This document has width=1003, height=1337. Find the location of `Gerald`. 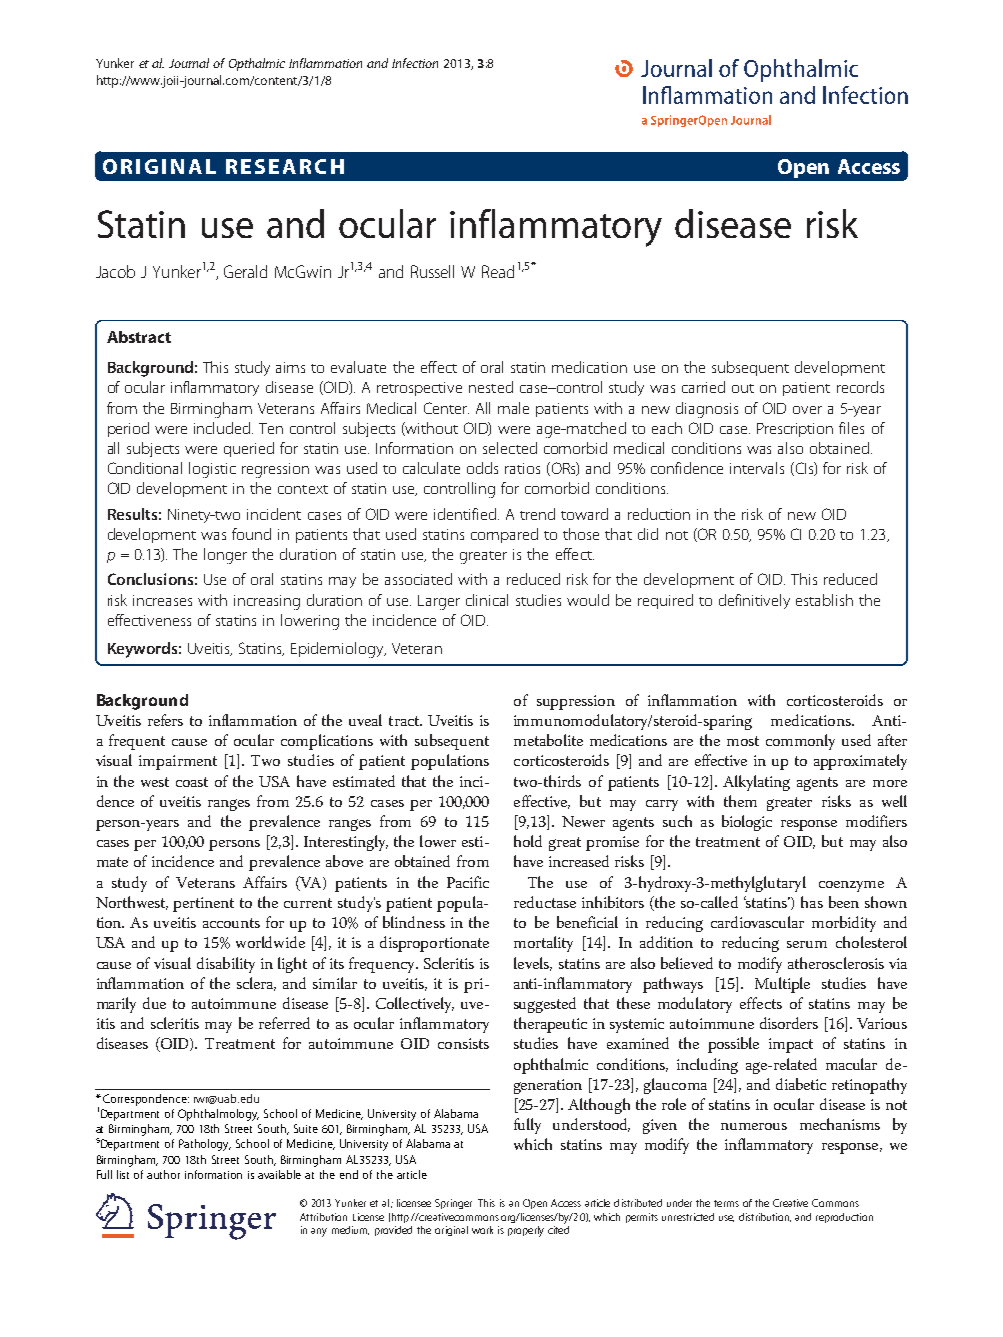

Gerald is located at coordinates (245, 271).
